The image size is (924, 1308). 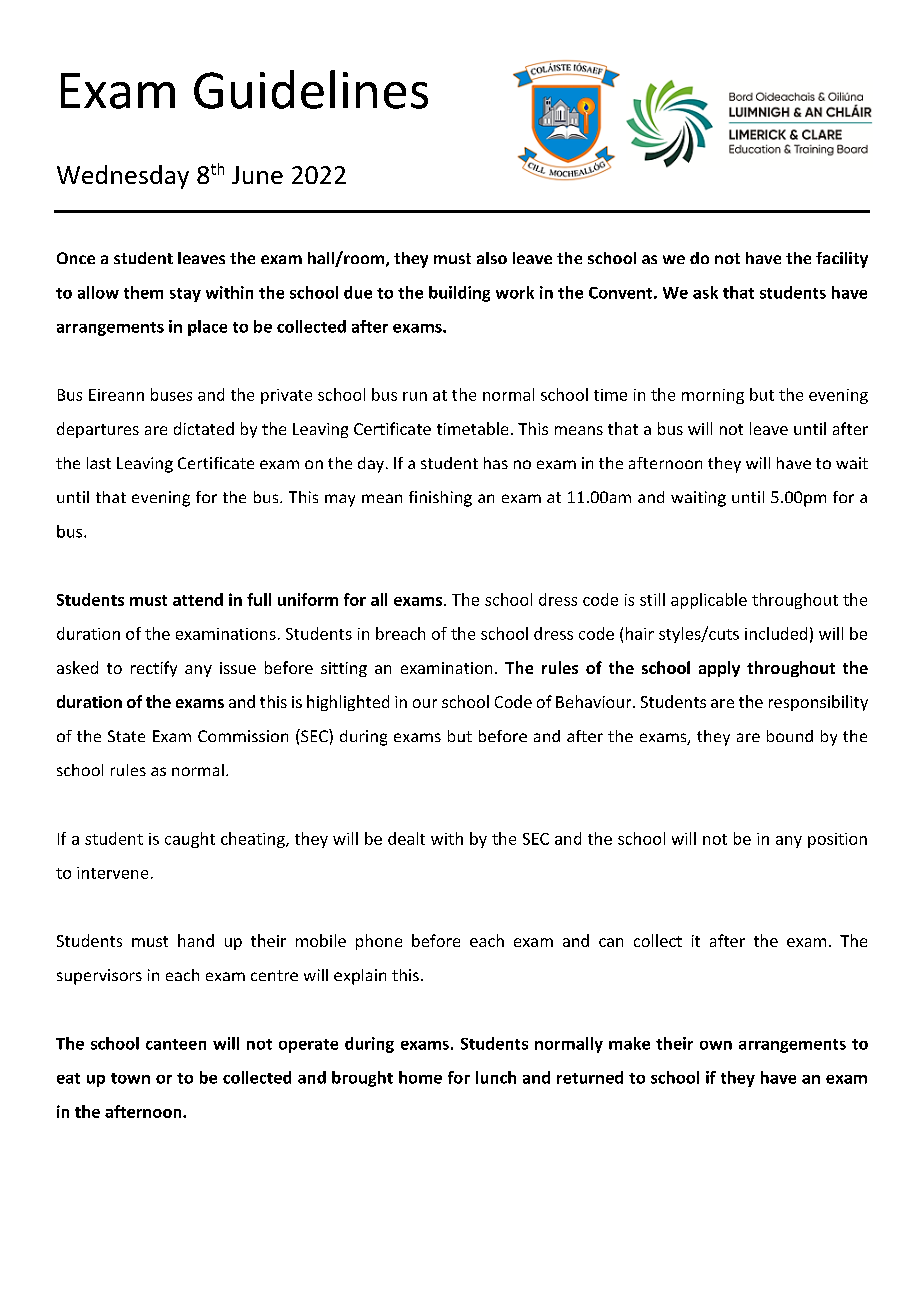 I want to click on facility, so click(x=842, y=260).
